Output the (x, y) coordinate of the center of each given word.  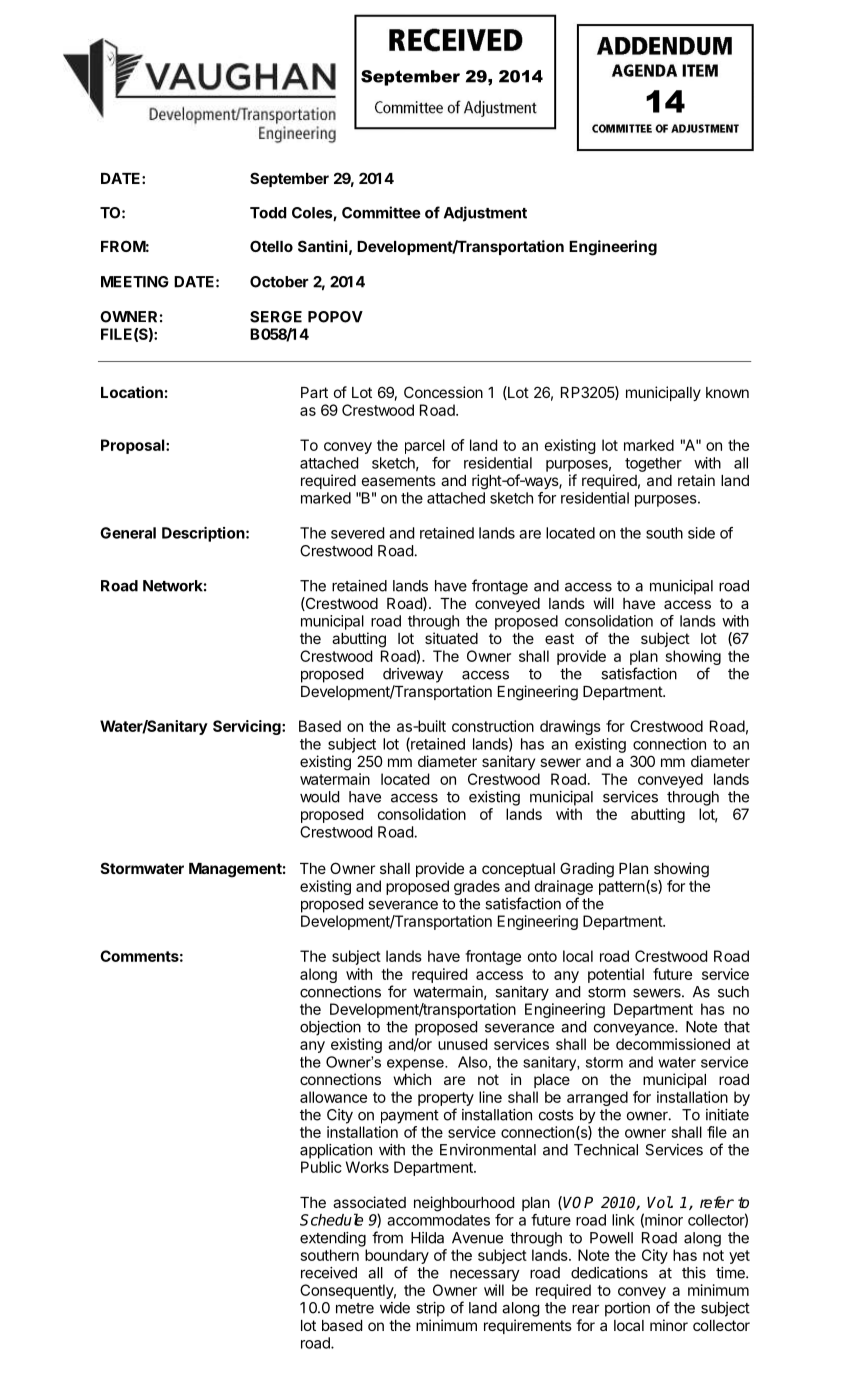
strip (430, 1309)
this (694, 1273)
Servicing (248, 727)
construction (493, 726)
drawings (570, 727)
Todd (268, 213)
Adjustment (485, 214)
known (727, 392)
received (329, 1273)
